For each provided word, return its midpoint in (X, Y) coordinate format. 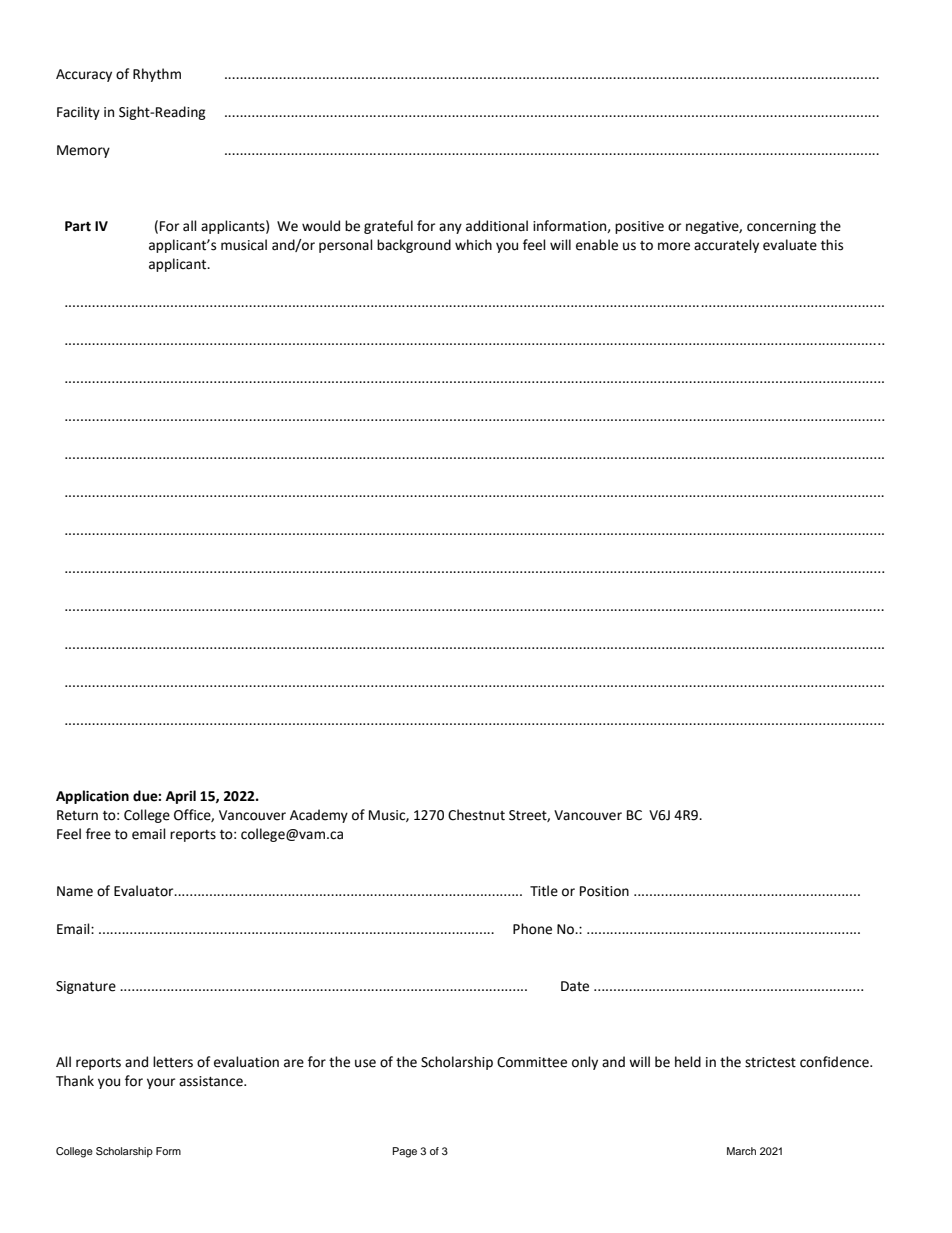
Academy (319, 816)
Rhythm (157, 75)
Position (604, 891)
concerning (781, 227)
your (161, 1083)
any (450, 228)
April (181, 797)
